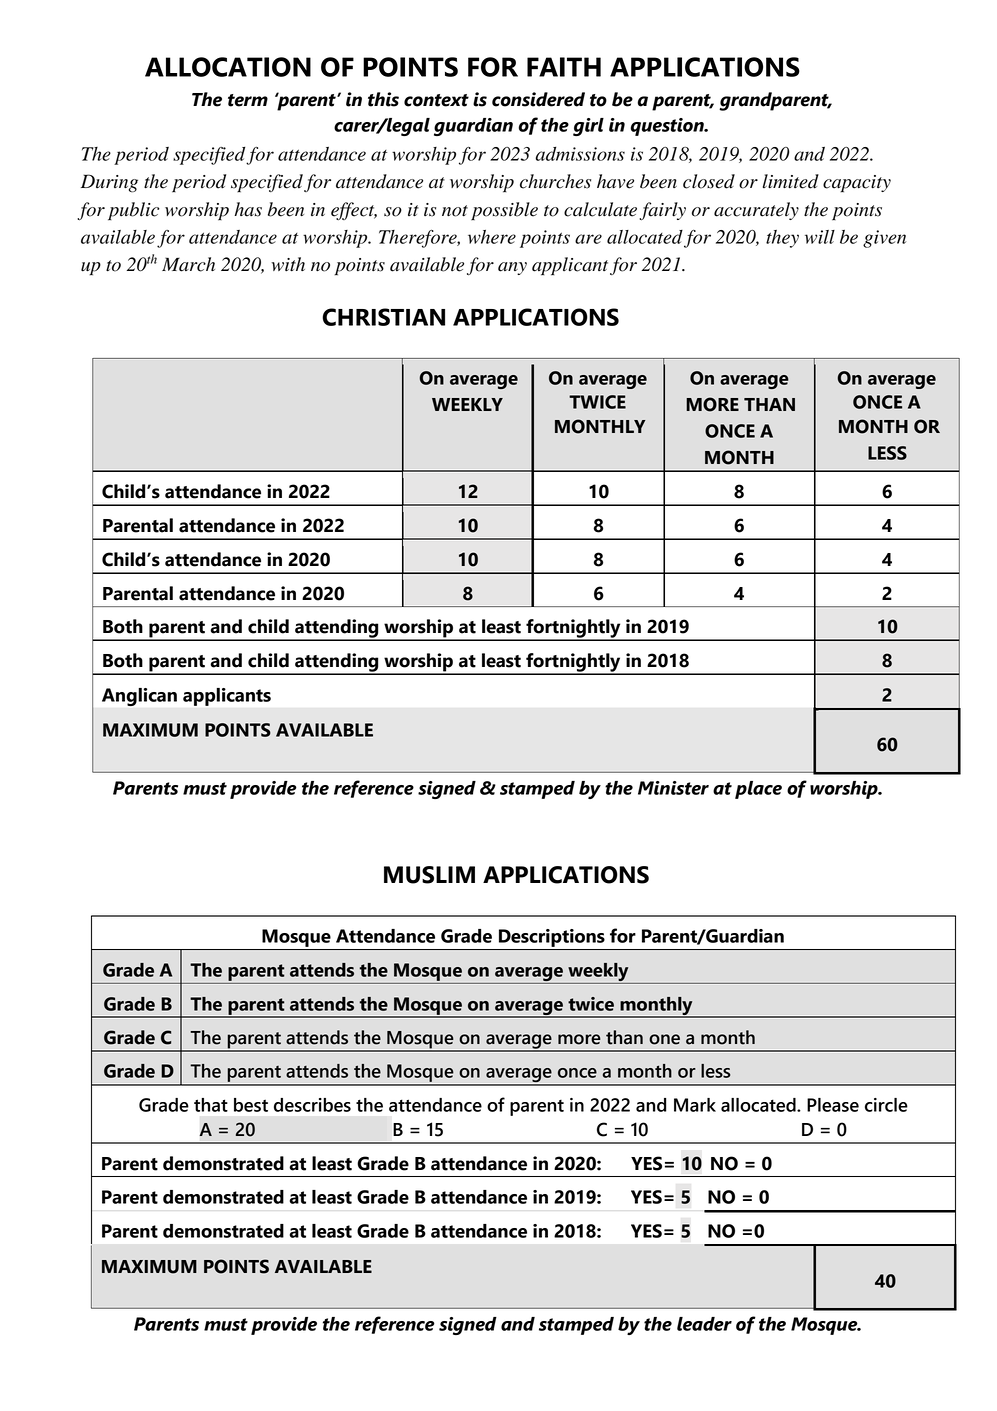  Describe the element at coordinates (139, 697) in the screenshot. I see `Anglican` at that location.
